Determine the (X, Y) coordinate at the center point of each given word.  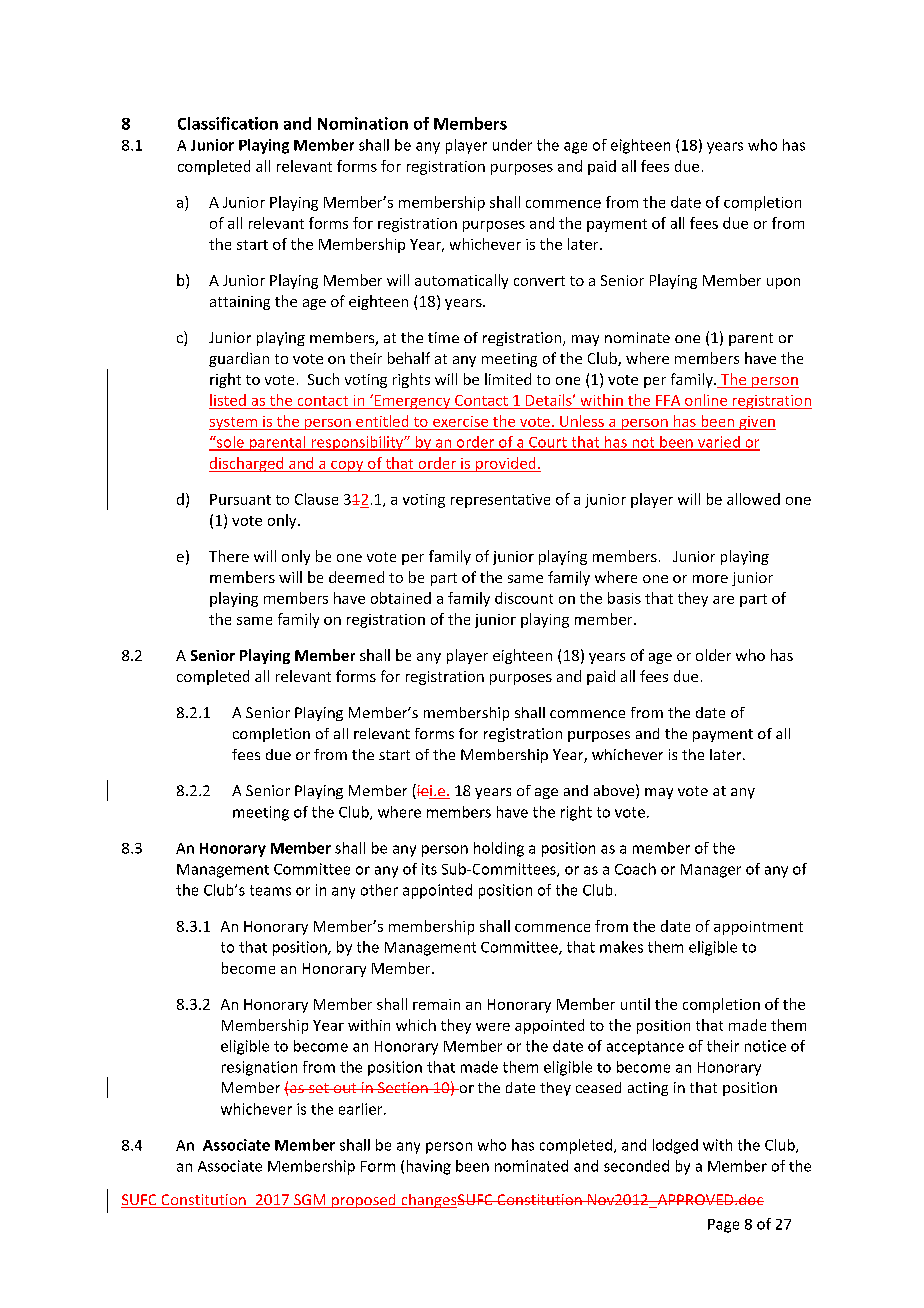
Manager (711, 871)
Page (723, 1226)
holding (499, 849)
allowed (753, 499)
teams (270, 890)
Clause (316, 499)
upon (783, 283)
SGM (310, 1201)
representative (500, 501)
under (512, 145)
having (429, 1167)
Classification (228, 123)
